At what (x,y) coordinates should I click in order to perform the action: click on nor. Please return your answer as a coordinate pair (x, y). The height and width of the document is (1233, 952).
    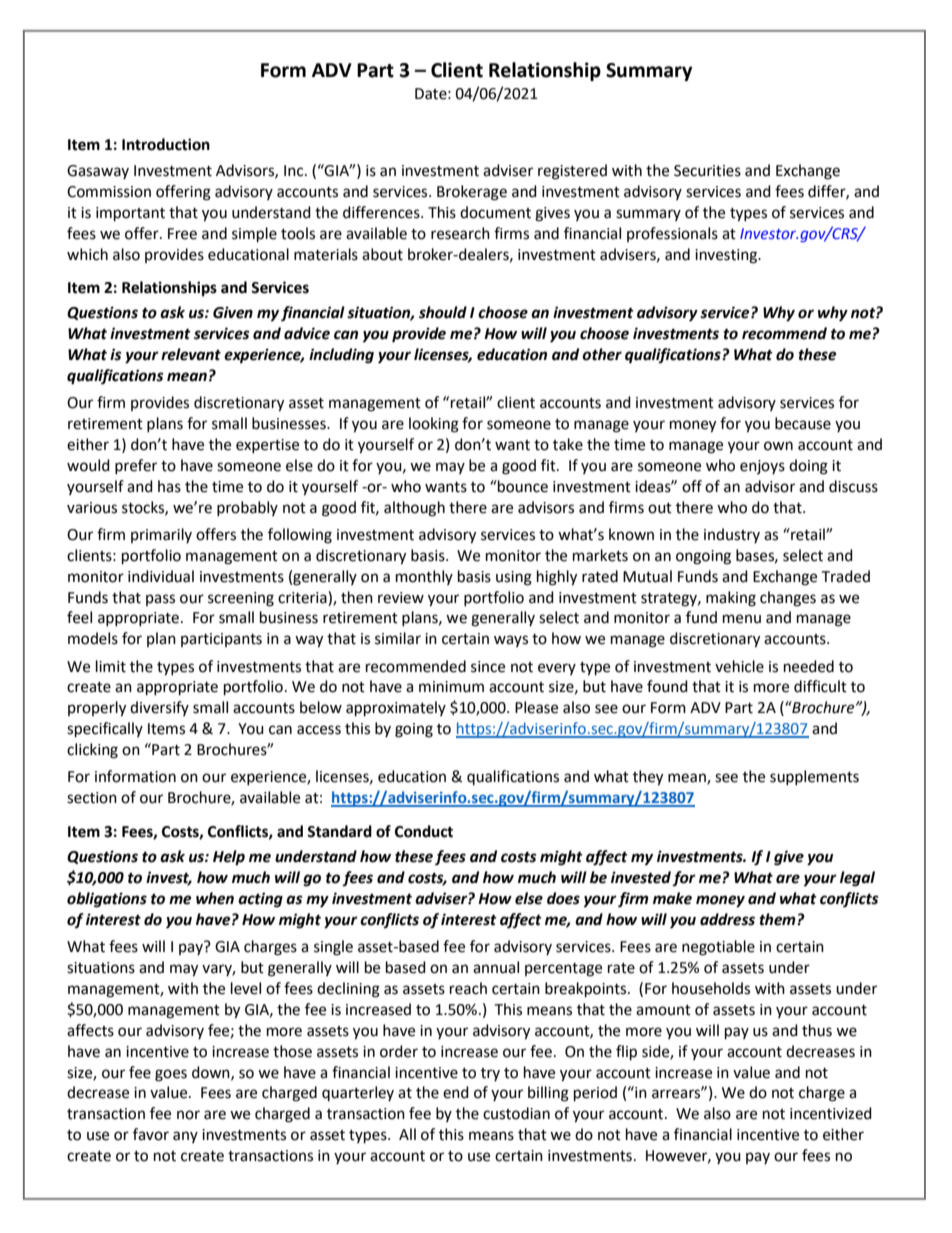
    Looking at the image, I should click on (188, 1115).
